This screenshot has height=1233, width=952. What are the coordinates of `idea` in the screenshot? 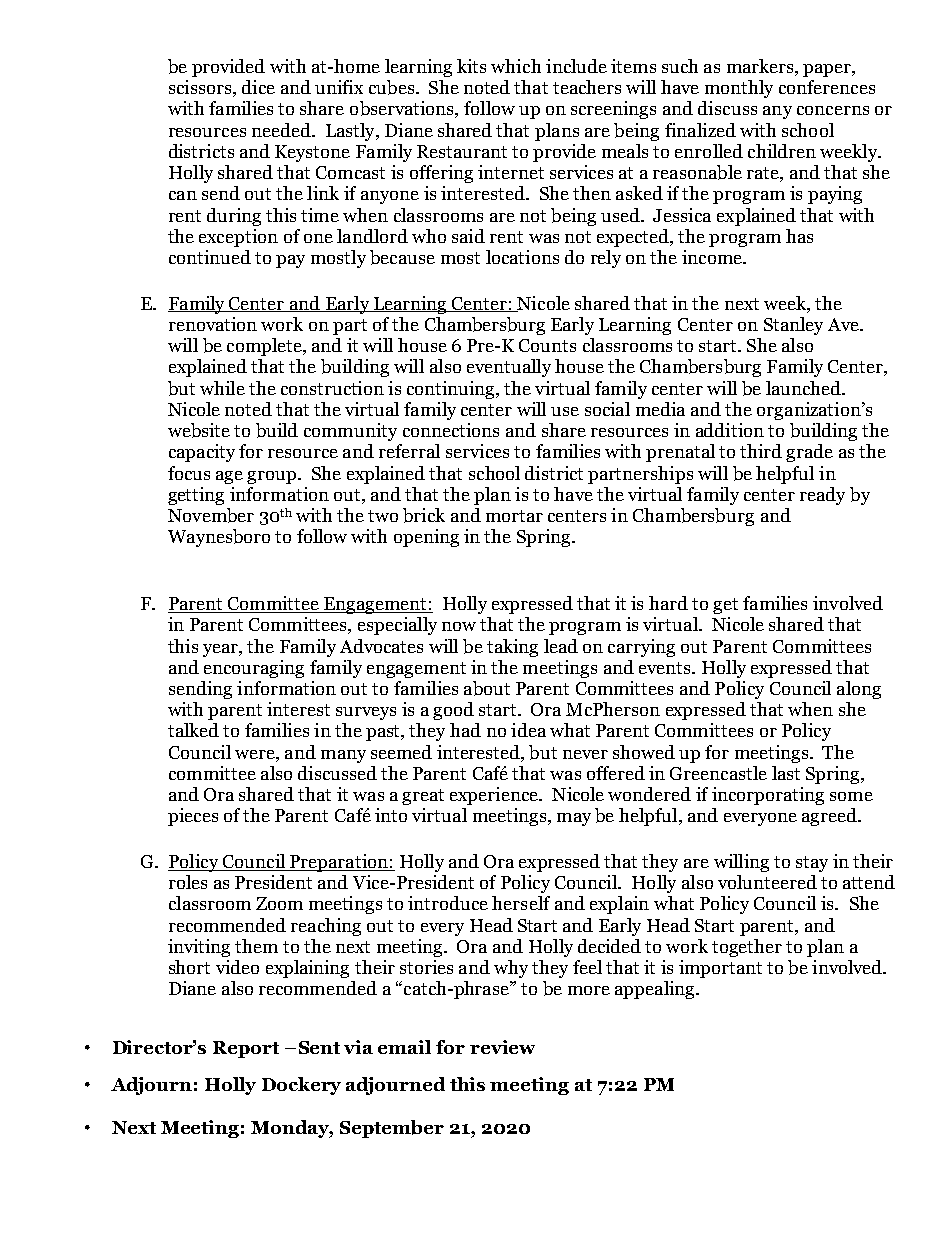 It's located at (528, 730).
